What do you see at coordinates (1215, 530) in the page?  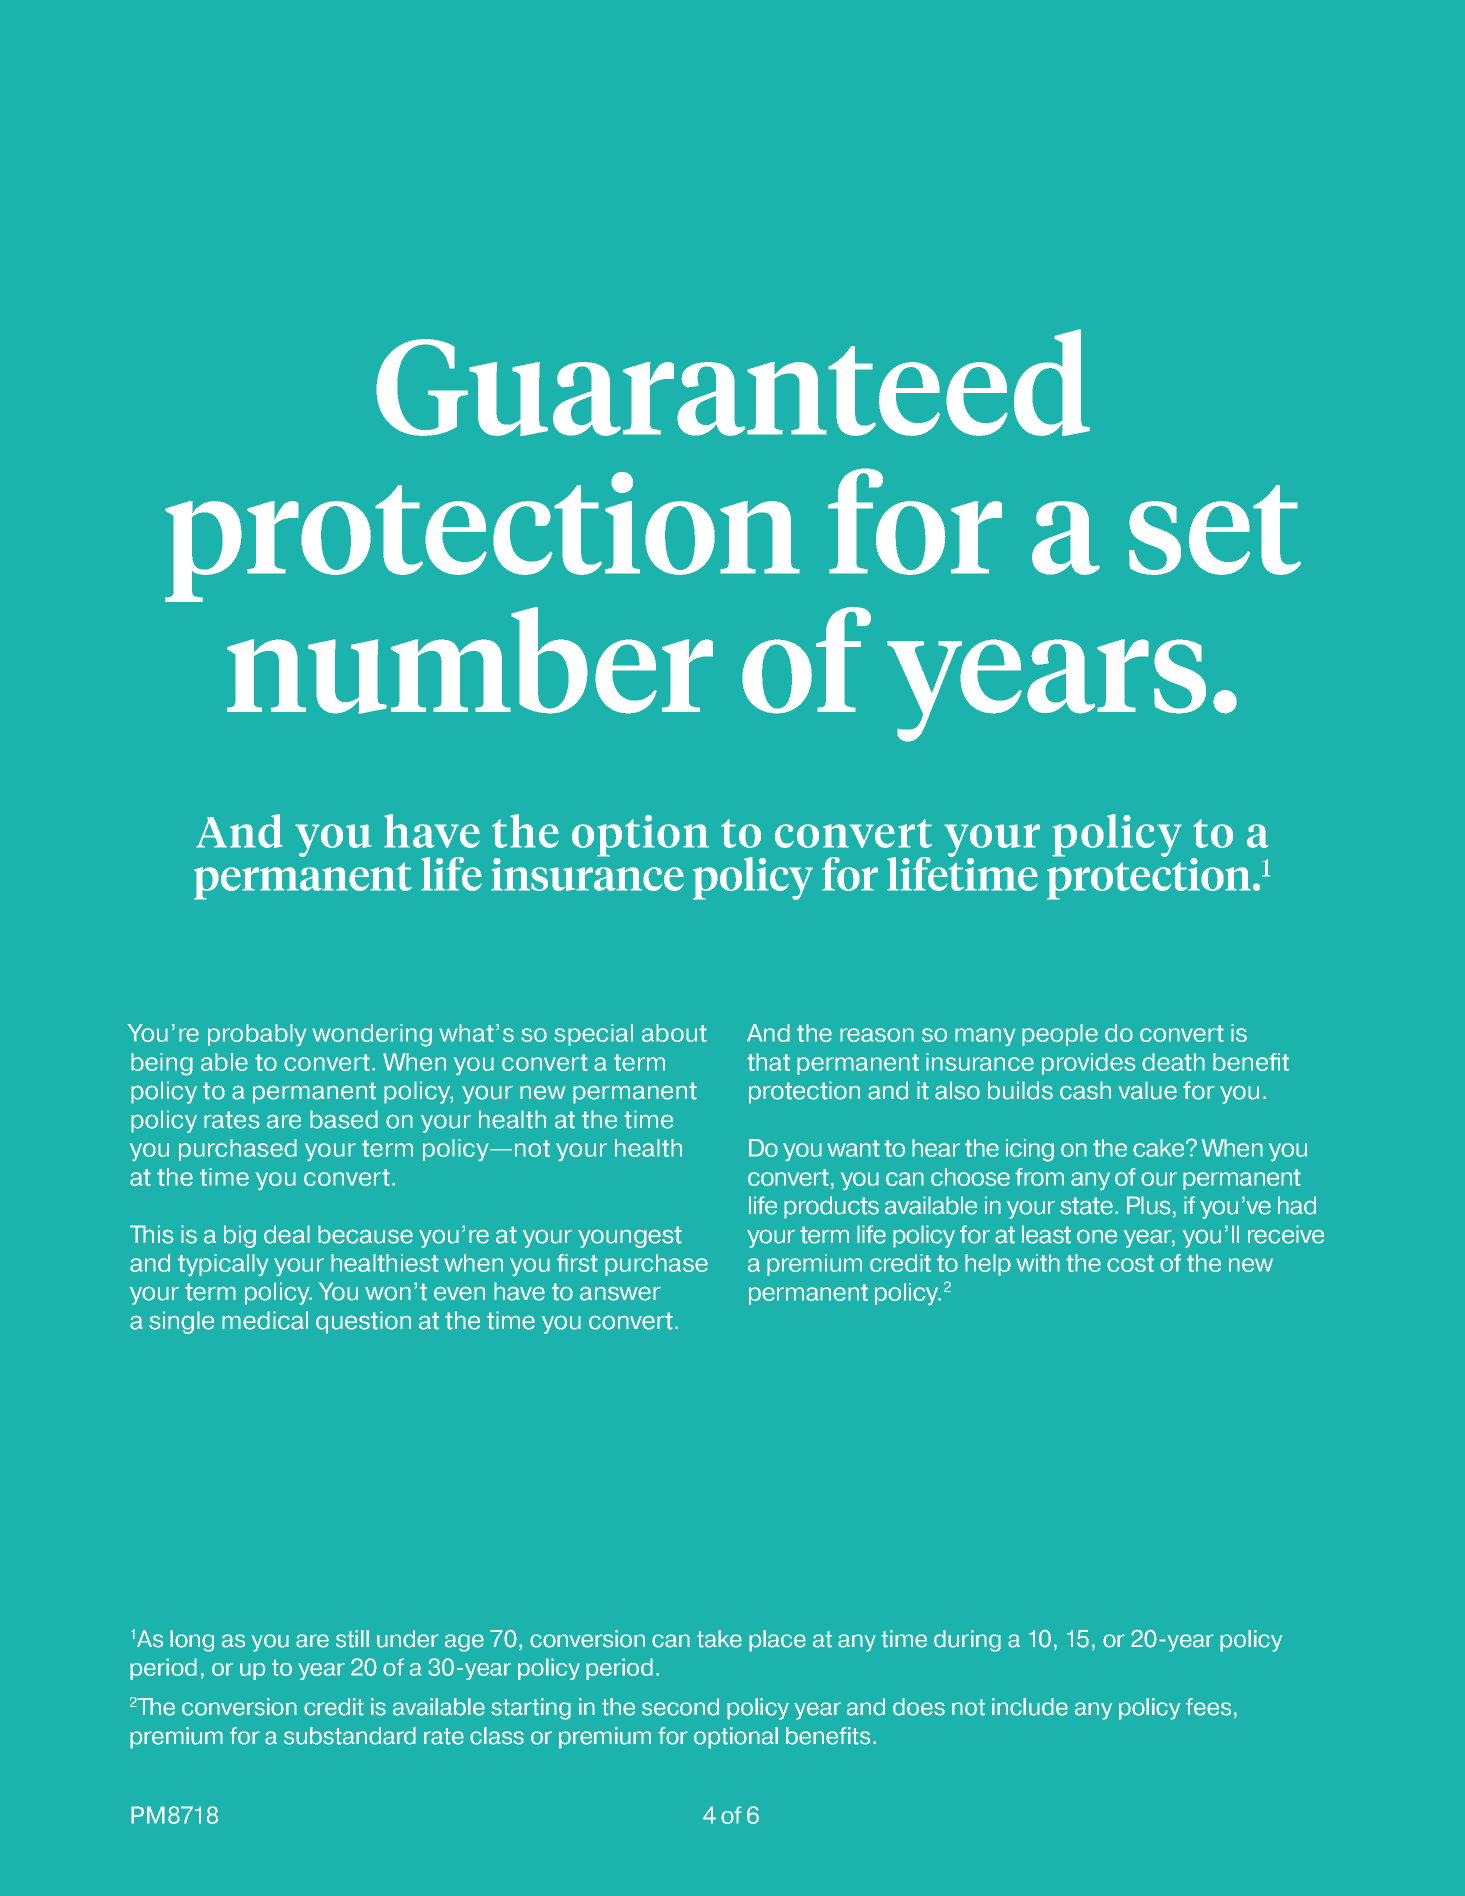 I see `set` at bounding box center [1215, 530].
